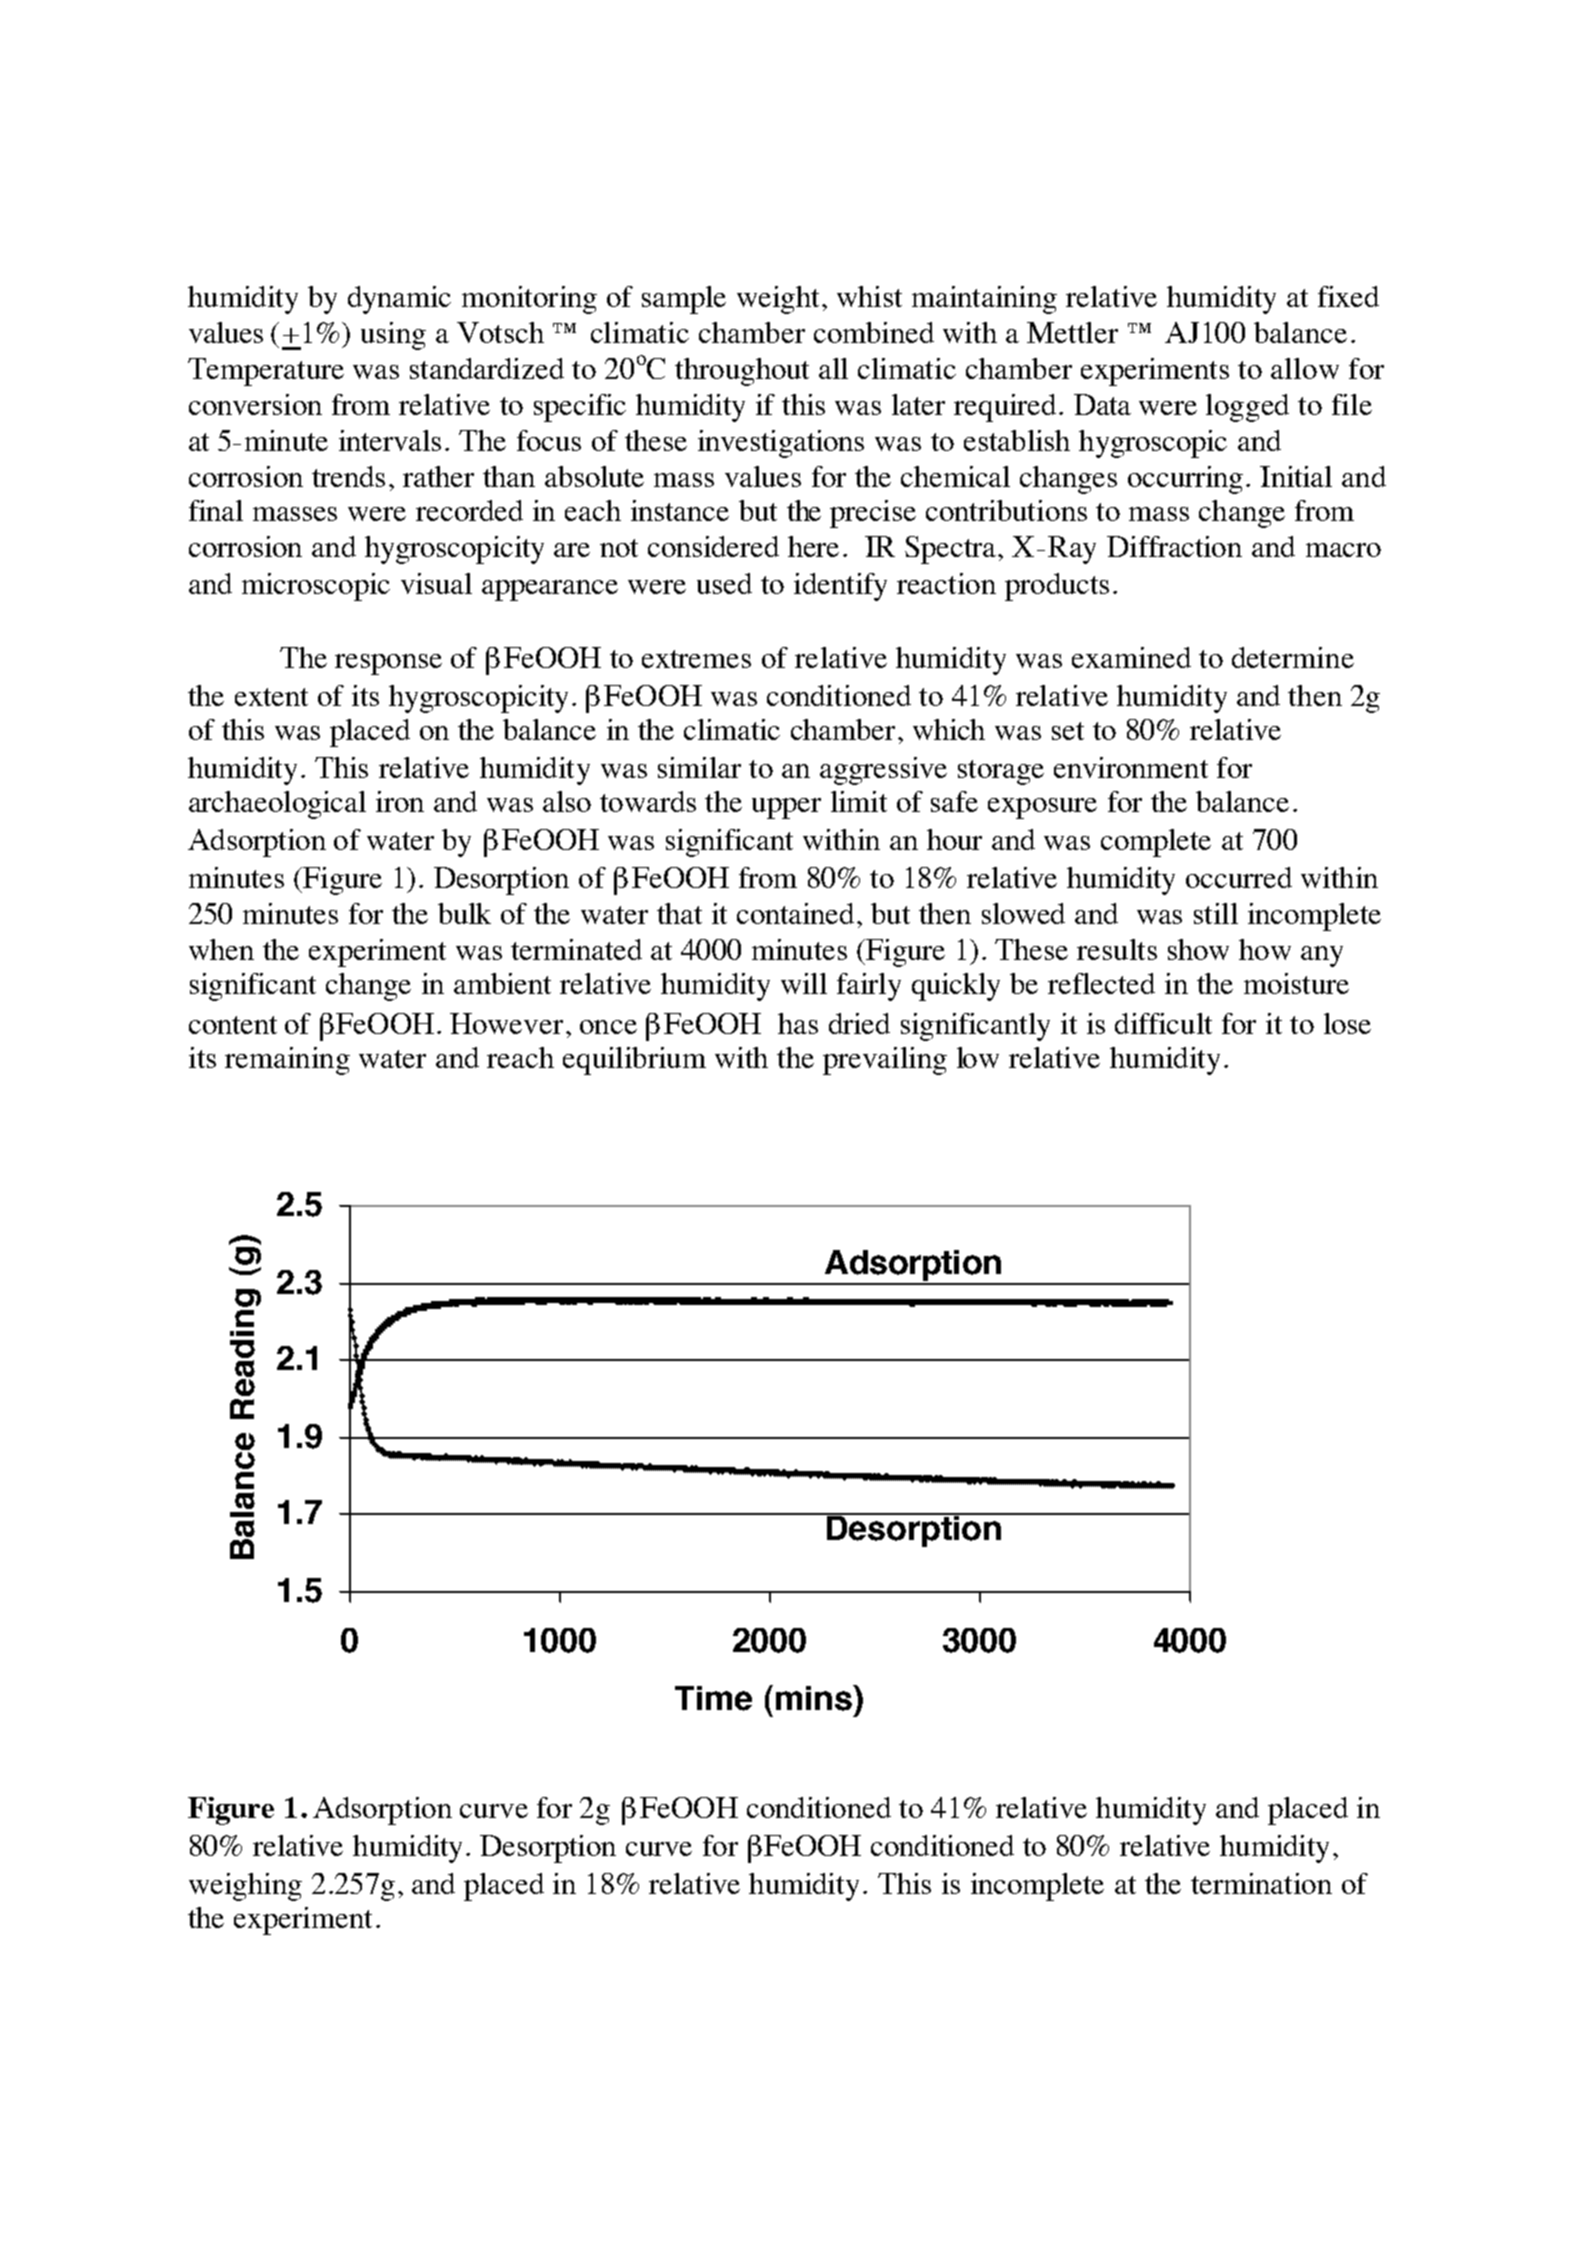 The height and width of the screenshot is (2246, 1590). I want to click on remaining, so click(287, 1061).
